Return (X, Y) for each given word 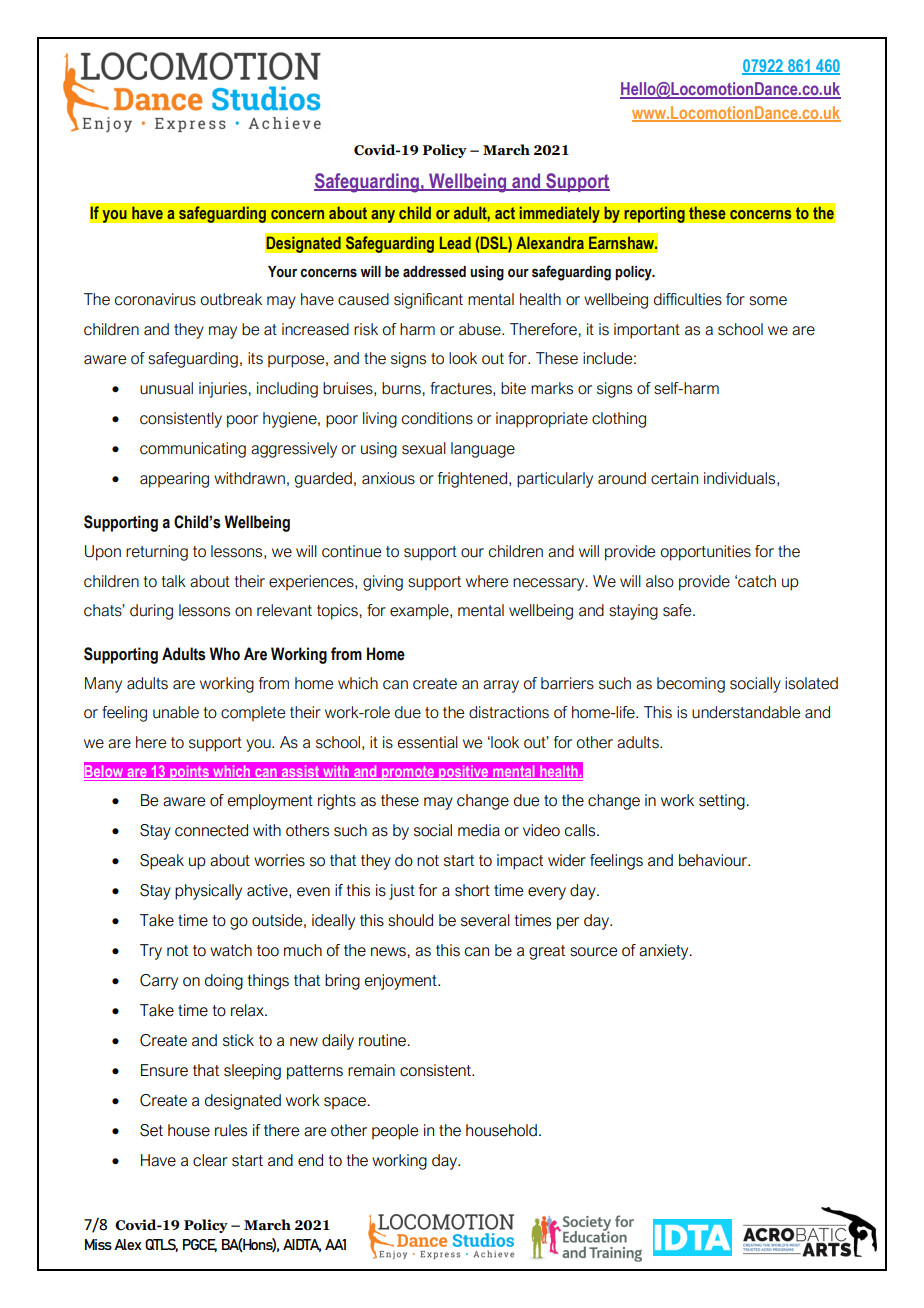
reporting (654, 214)
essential (428, 742)
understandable (746, 712)
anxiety (665, 952)
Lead (455, 243)
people (395, 1132)
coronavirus (155, 299)
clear (210, 1160)
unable (176, 712)
